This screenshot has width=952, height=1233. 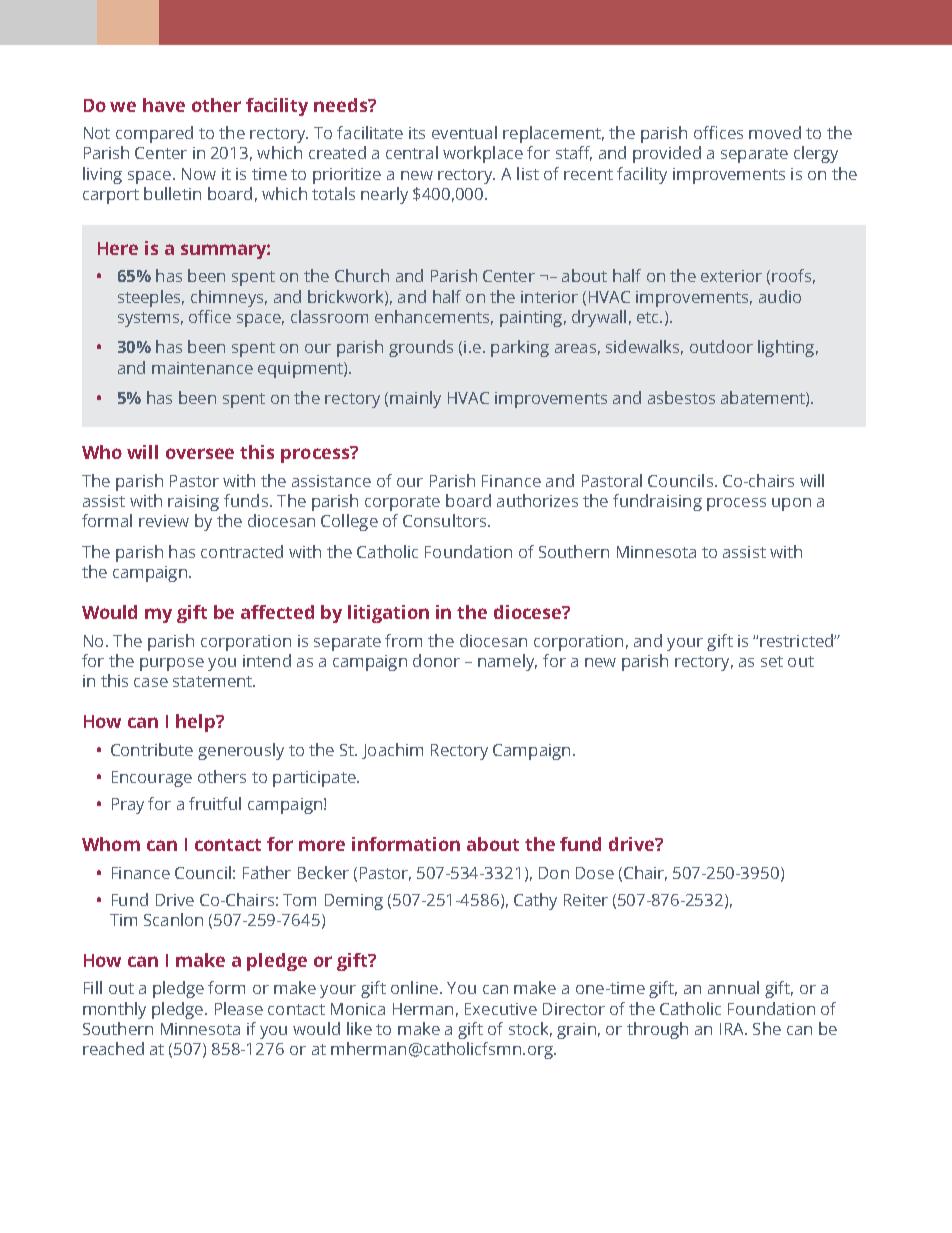 I want to click on Joachim, so click(x=392, y=751).
